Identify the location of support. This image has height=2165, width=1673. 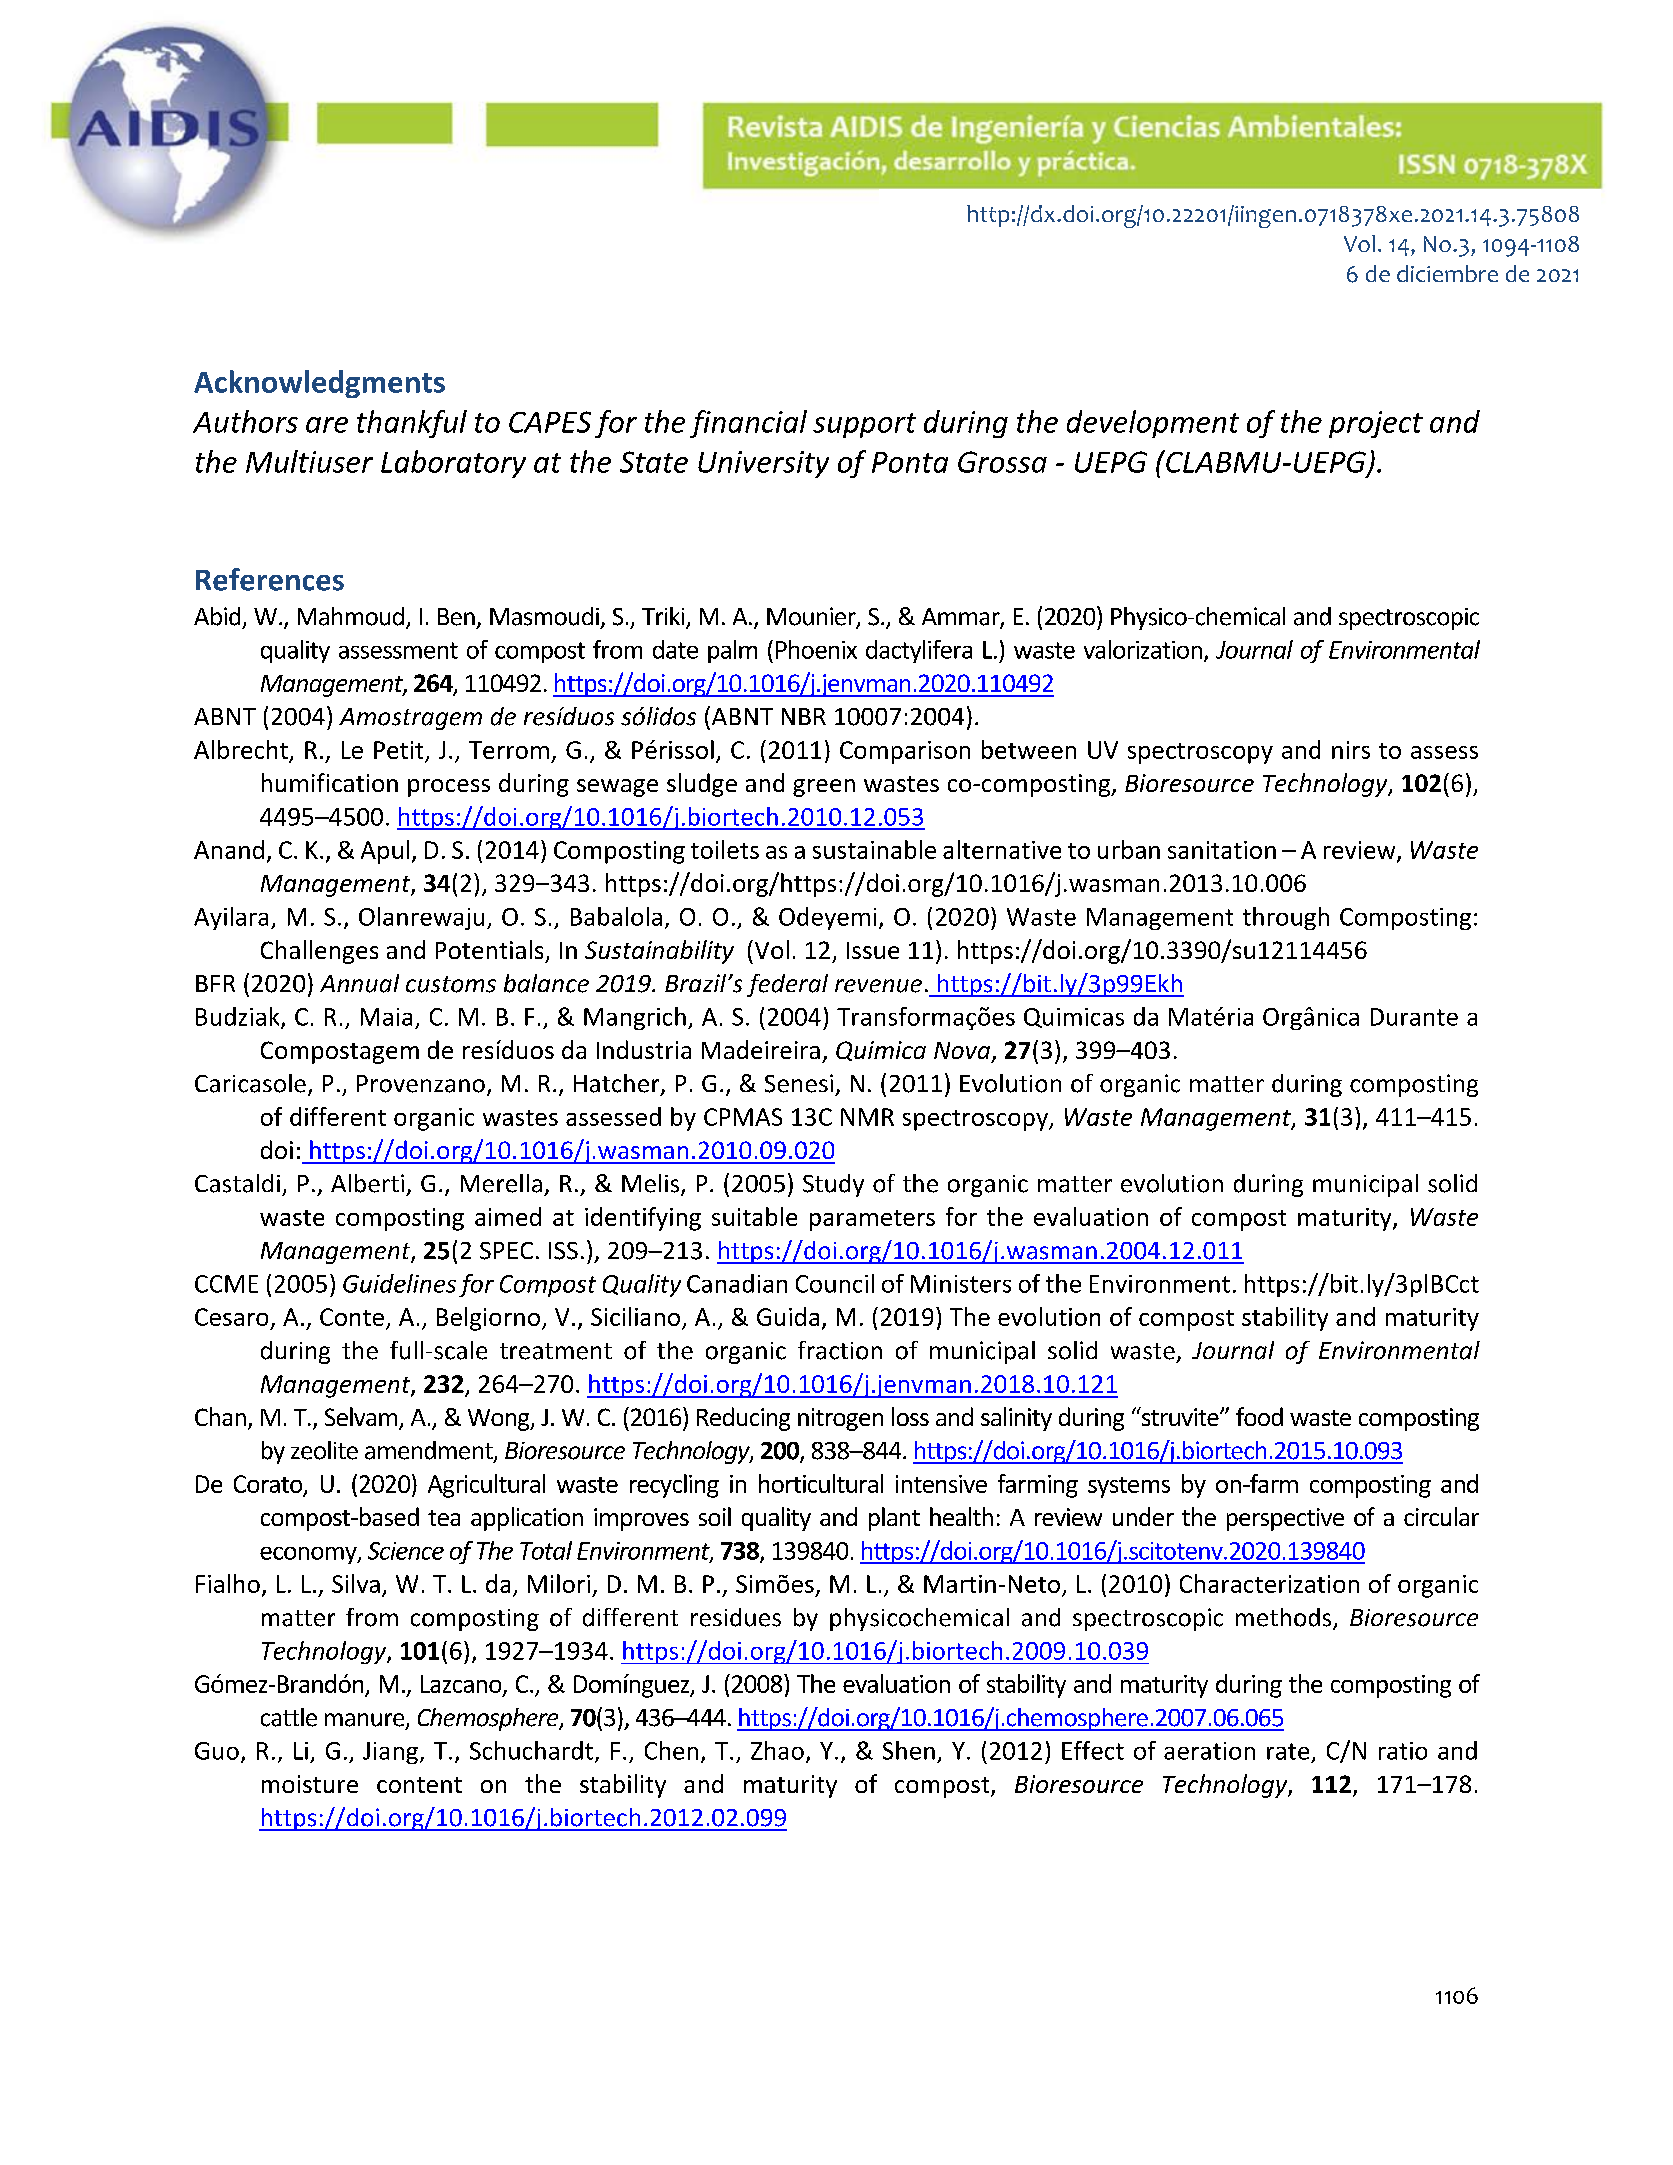
(864, 425).
